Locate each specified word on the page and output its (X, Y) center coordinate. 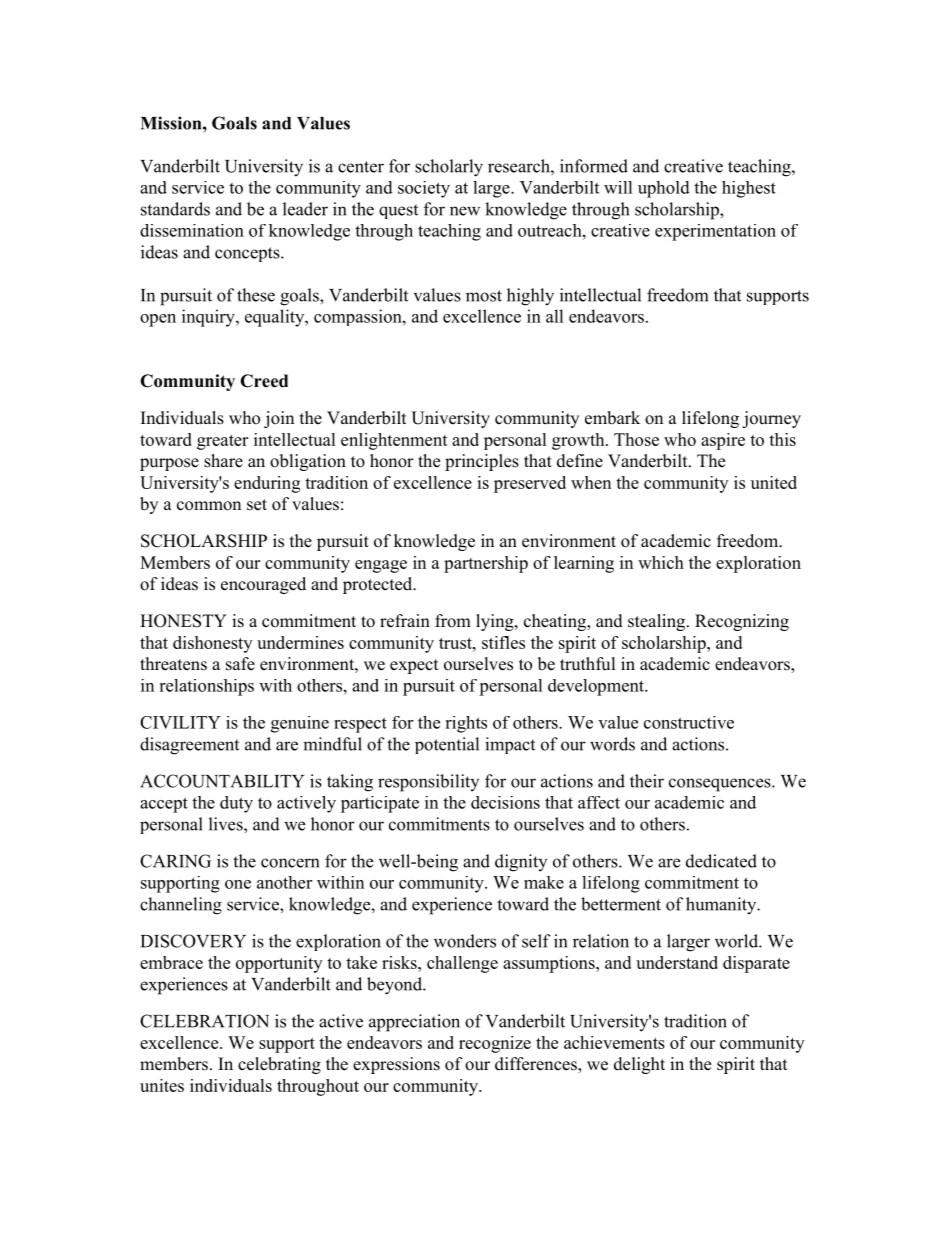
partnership (486, 564)
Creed (264, 381)
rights (466, 724)
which (661, 562)
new (465, 211)
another (284, 882)
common (209, 506)
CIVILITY (180, 722)
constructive (689, 722)
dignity (521, 863)
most (484, 296)
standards (175, 209)
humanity (722, 906)
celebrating (279, 1065)
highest (749, 189)
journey (771, 419)
